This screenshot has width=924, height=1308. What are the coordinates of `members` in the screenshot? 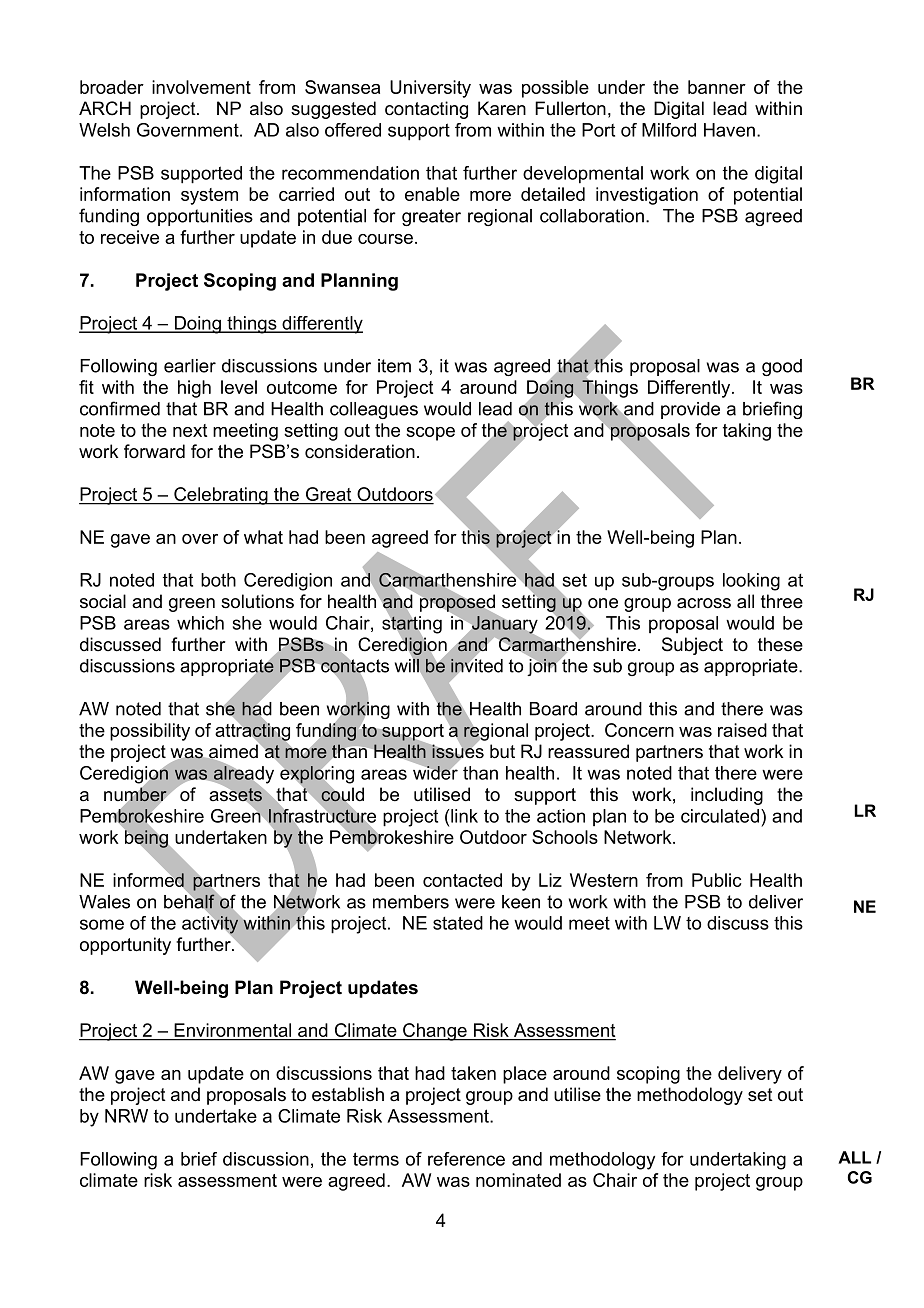 It's located at (411, 902).
